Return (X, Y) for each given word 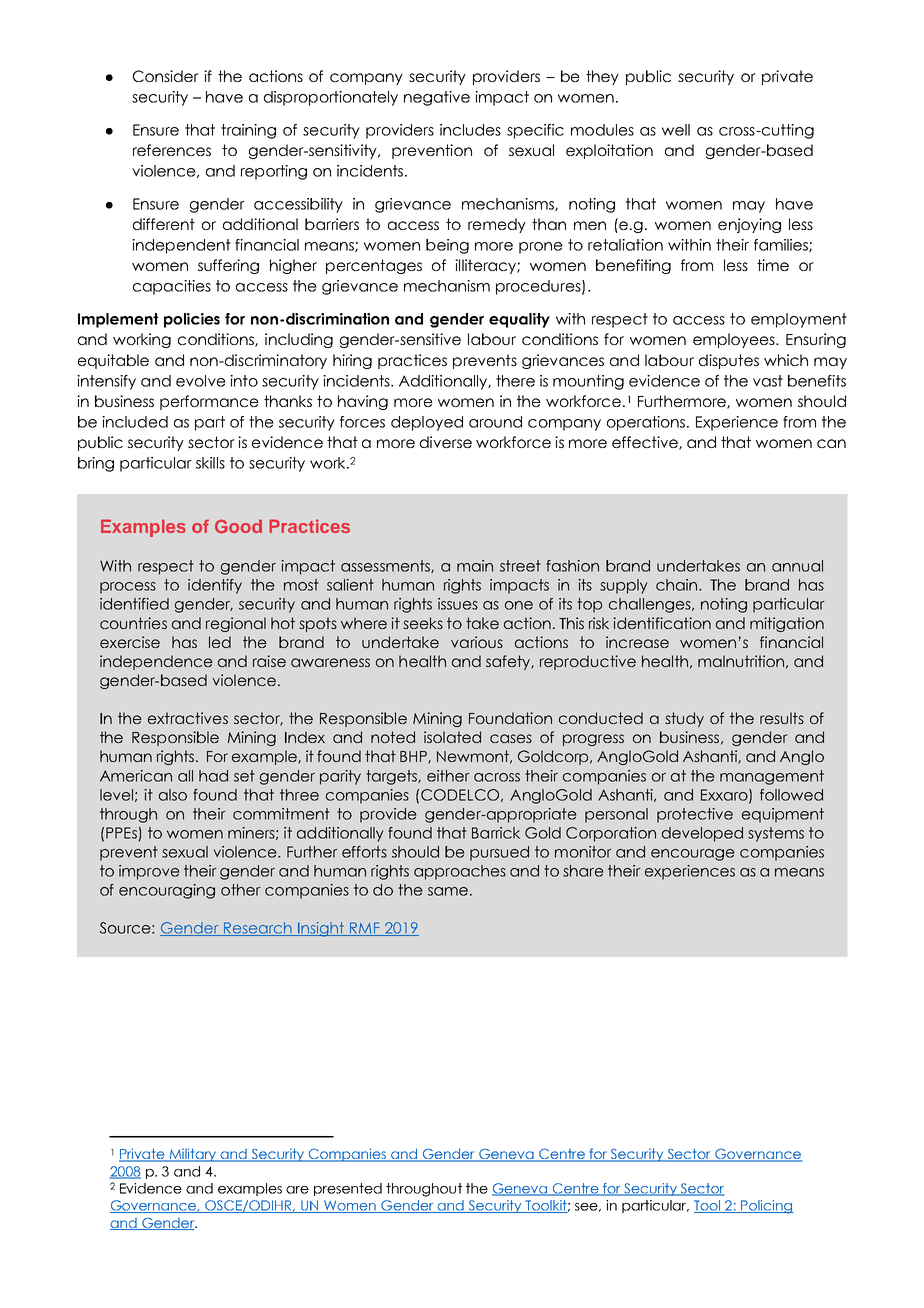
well (676, 130)
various (477, 642)
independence (156, 662)
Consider (166, 76)
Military (193, 1155)
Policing (766, 1207)
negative (437, 98)
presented (348, 1189)
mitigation (787, 624)
